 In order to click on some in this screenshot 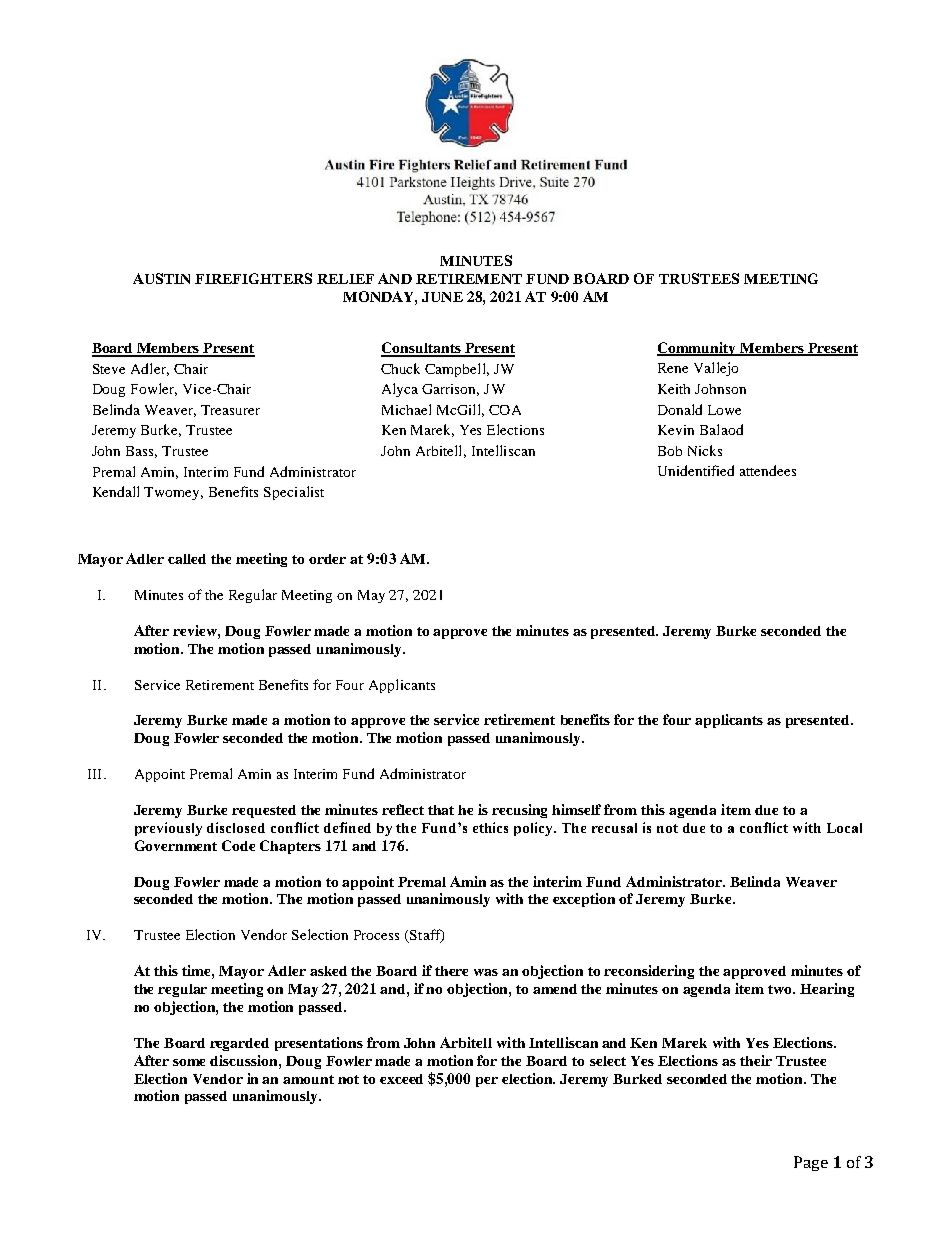, I will do `click(189, 1062)`.
